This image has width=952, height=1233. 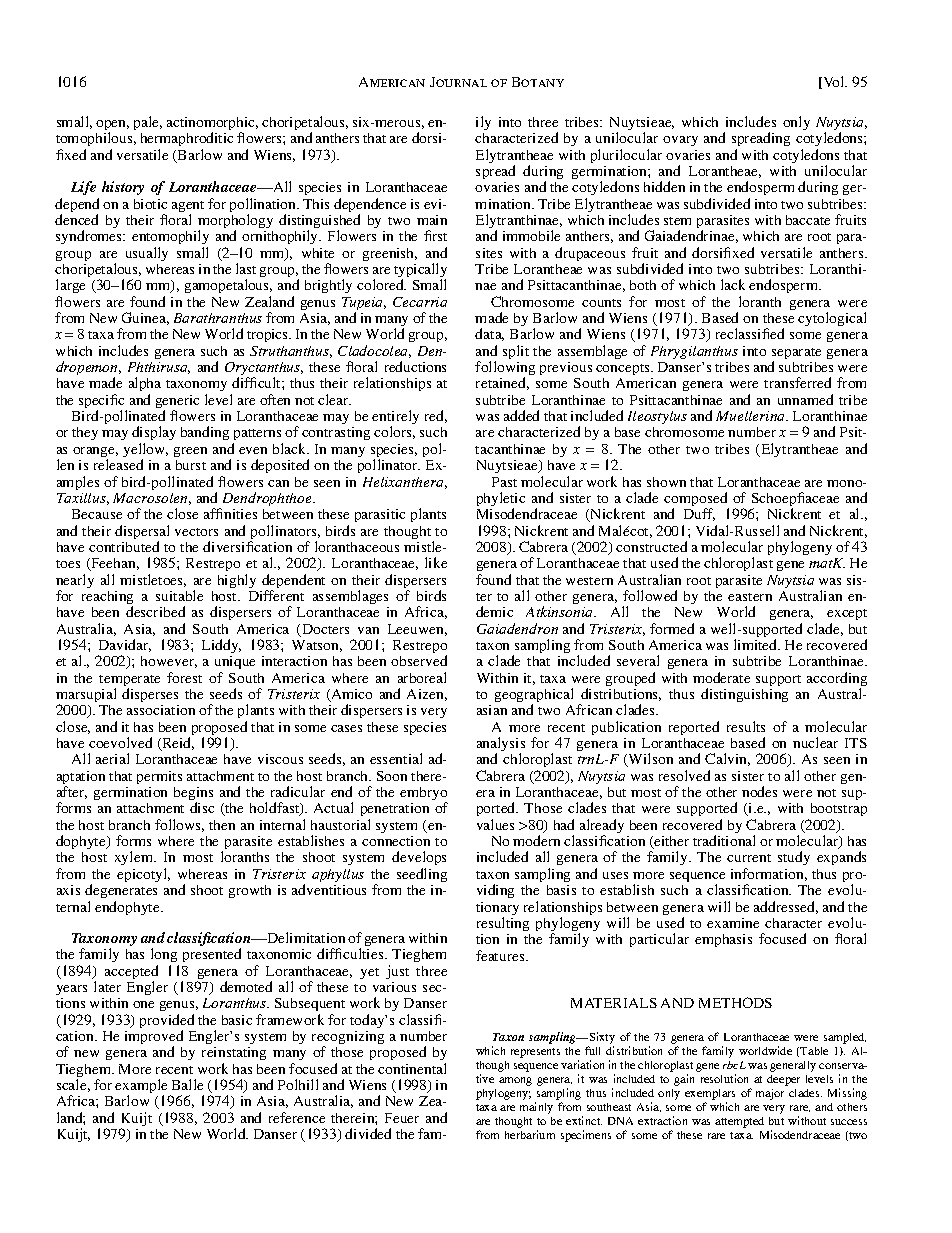 What do you see at coordinates (112, 126) in the image?
I see `open` at bounding box center [112, 126].
